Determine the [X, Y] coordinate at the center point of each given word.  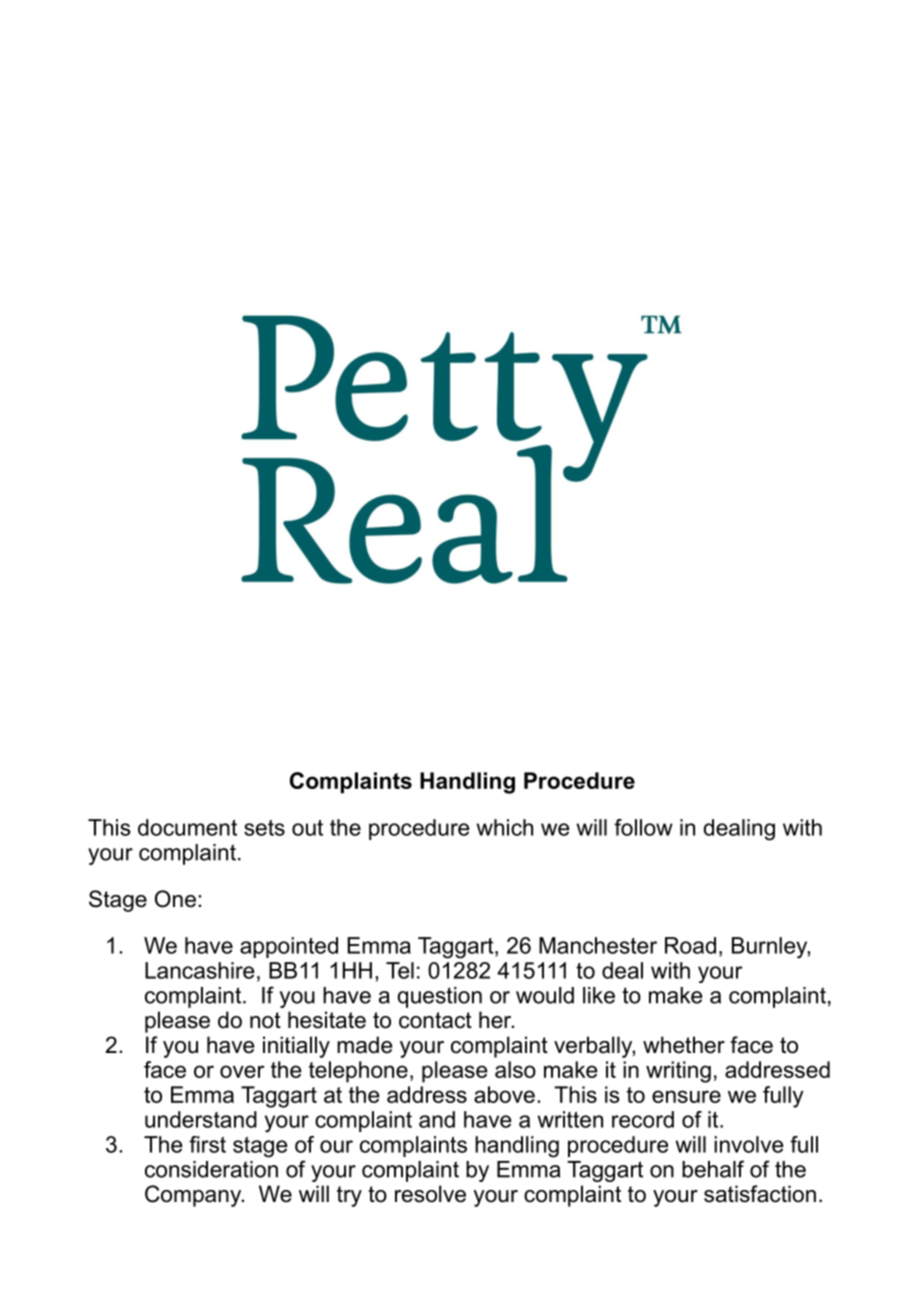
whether [684, 1045]
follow [643, 827]
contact [435, 1020]
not [265, 1020]
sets [264, 828]
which [504, 827]
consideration [211, 1169]
